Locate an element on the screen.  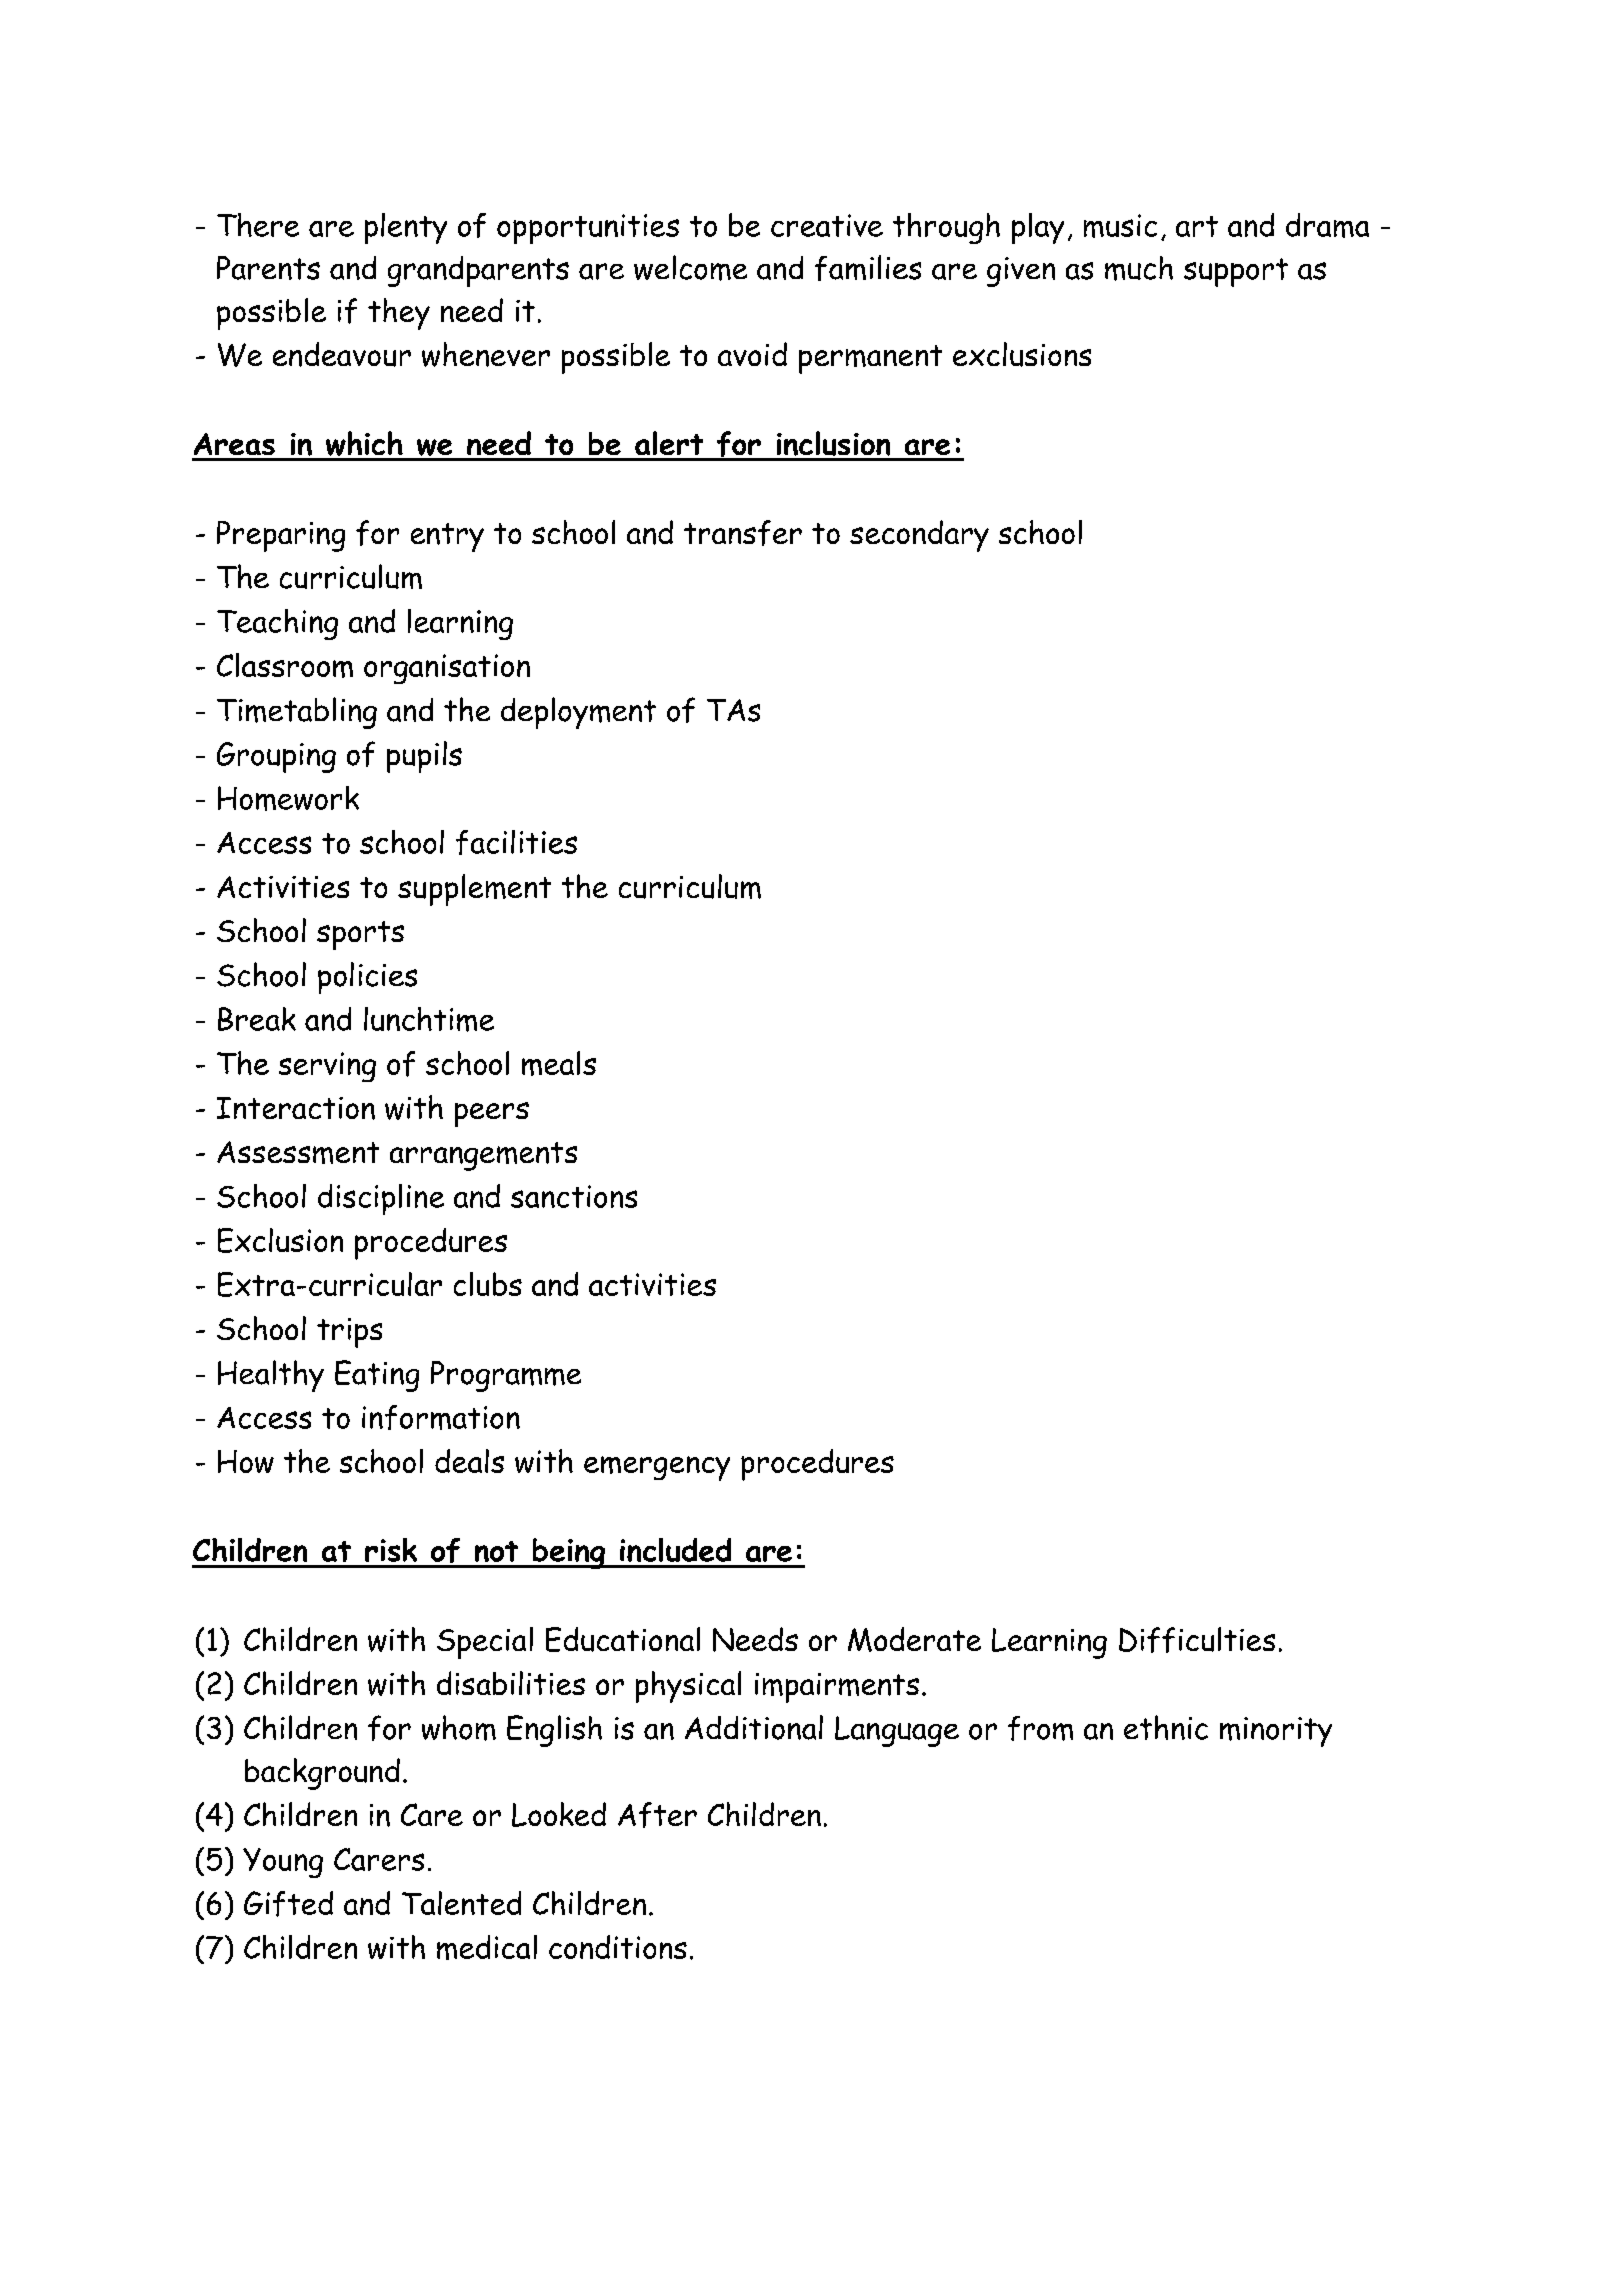
creative is located at coordinates (827, 225).
